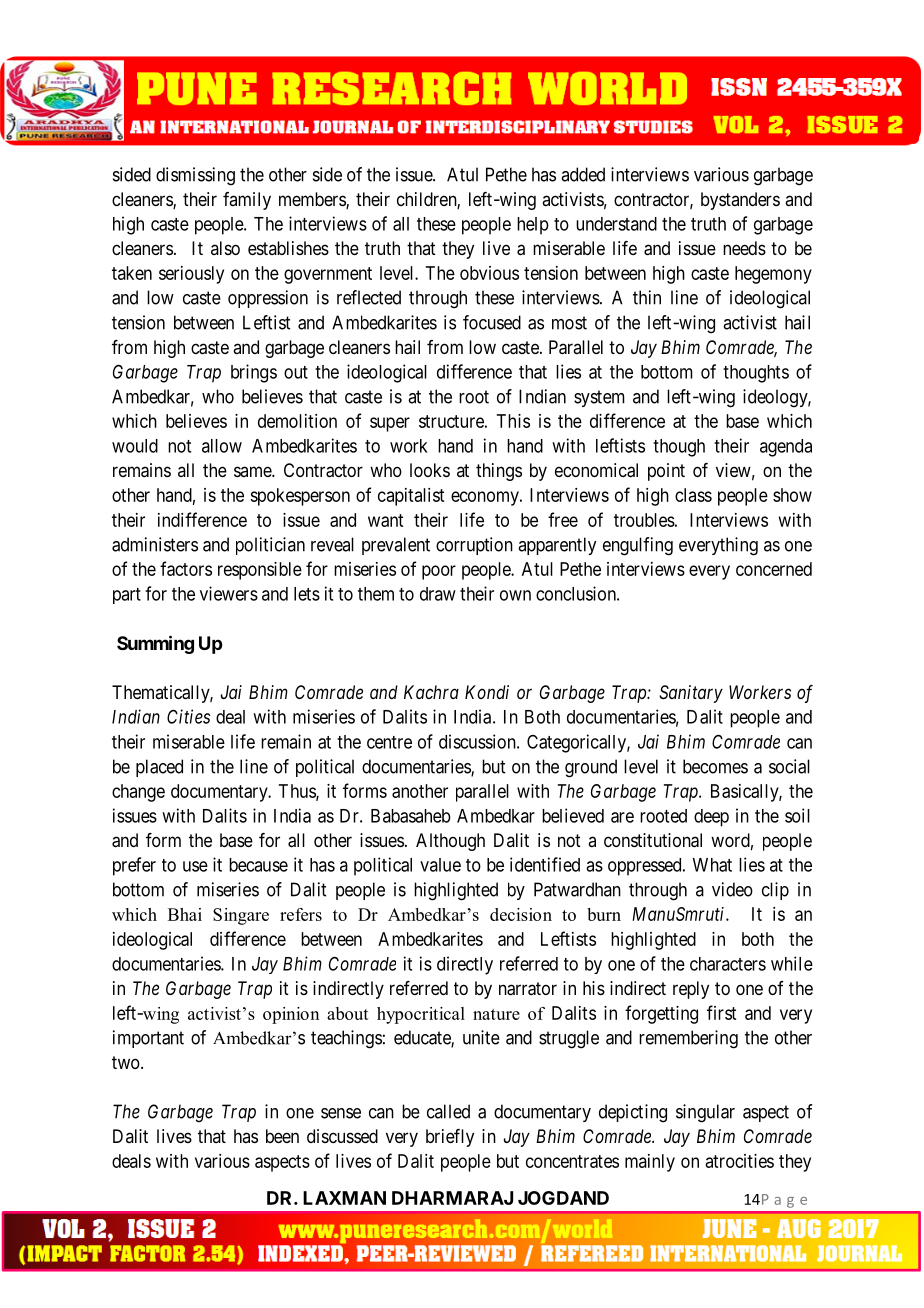  Describe the element at coordinates (691, 694) in the document. I see `Sanitary` at that location.
